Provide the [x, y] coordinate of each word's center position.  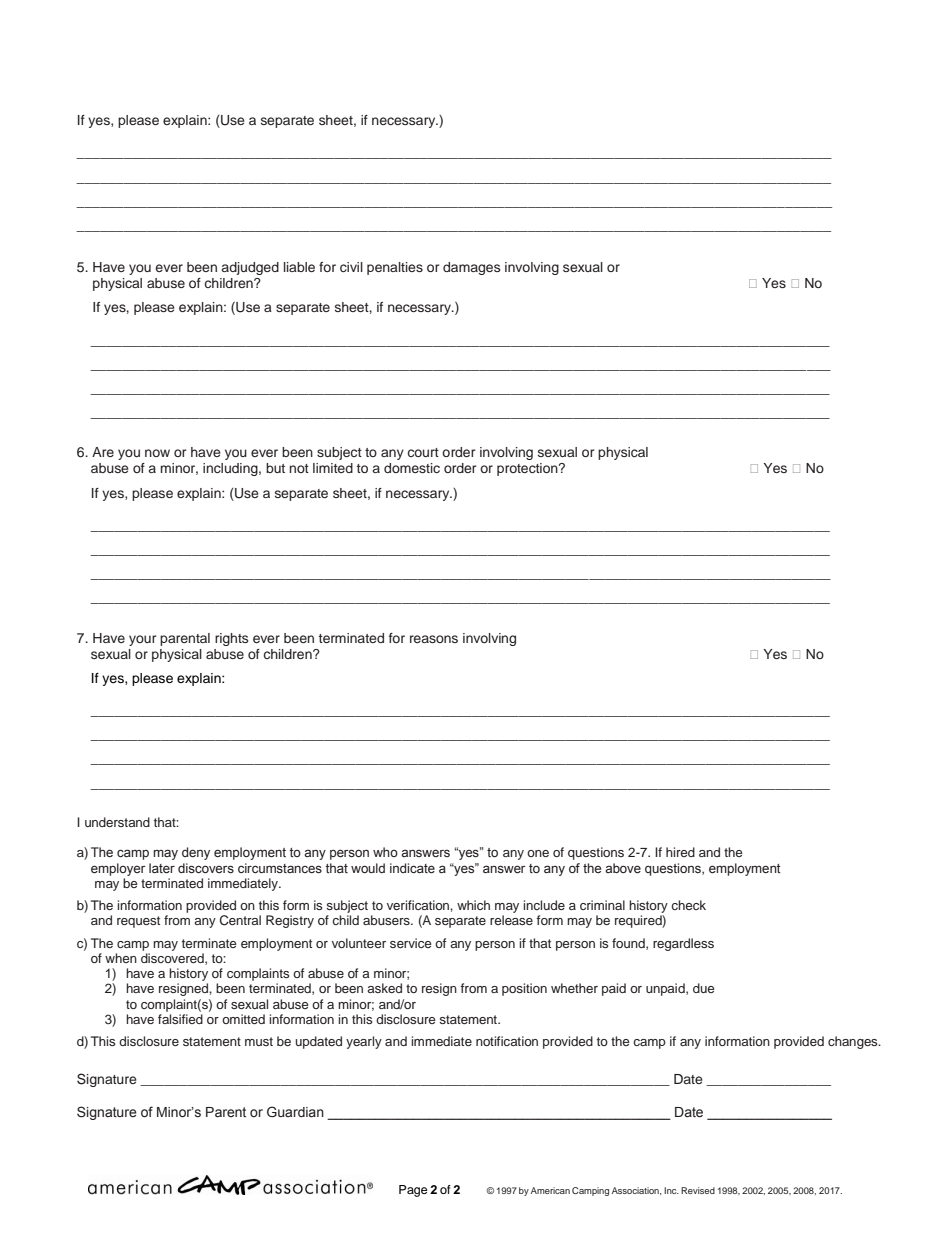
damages [471, 268]
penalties [395, 268]
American [550, 1190]
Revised [698, 1190]
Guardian [295, 1111]
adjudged [250, 268]
